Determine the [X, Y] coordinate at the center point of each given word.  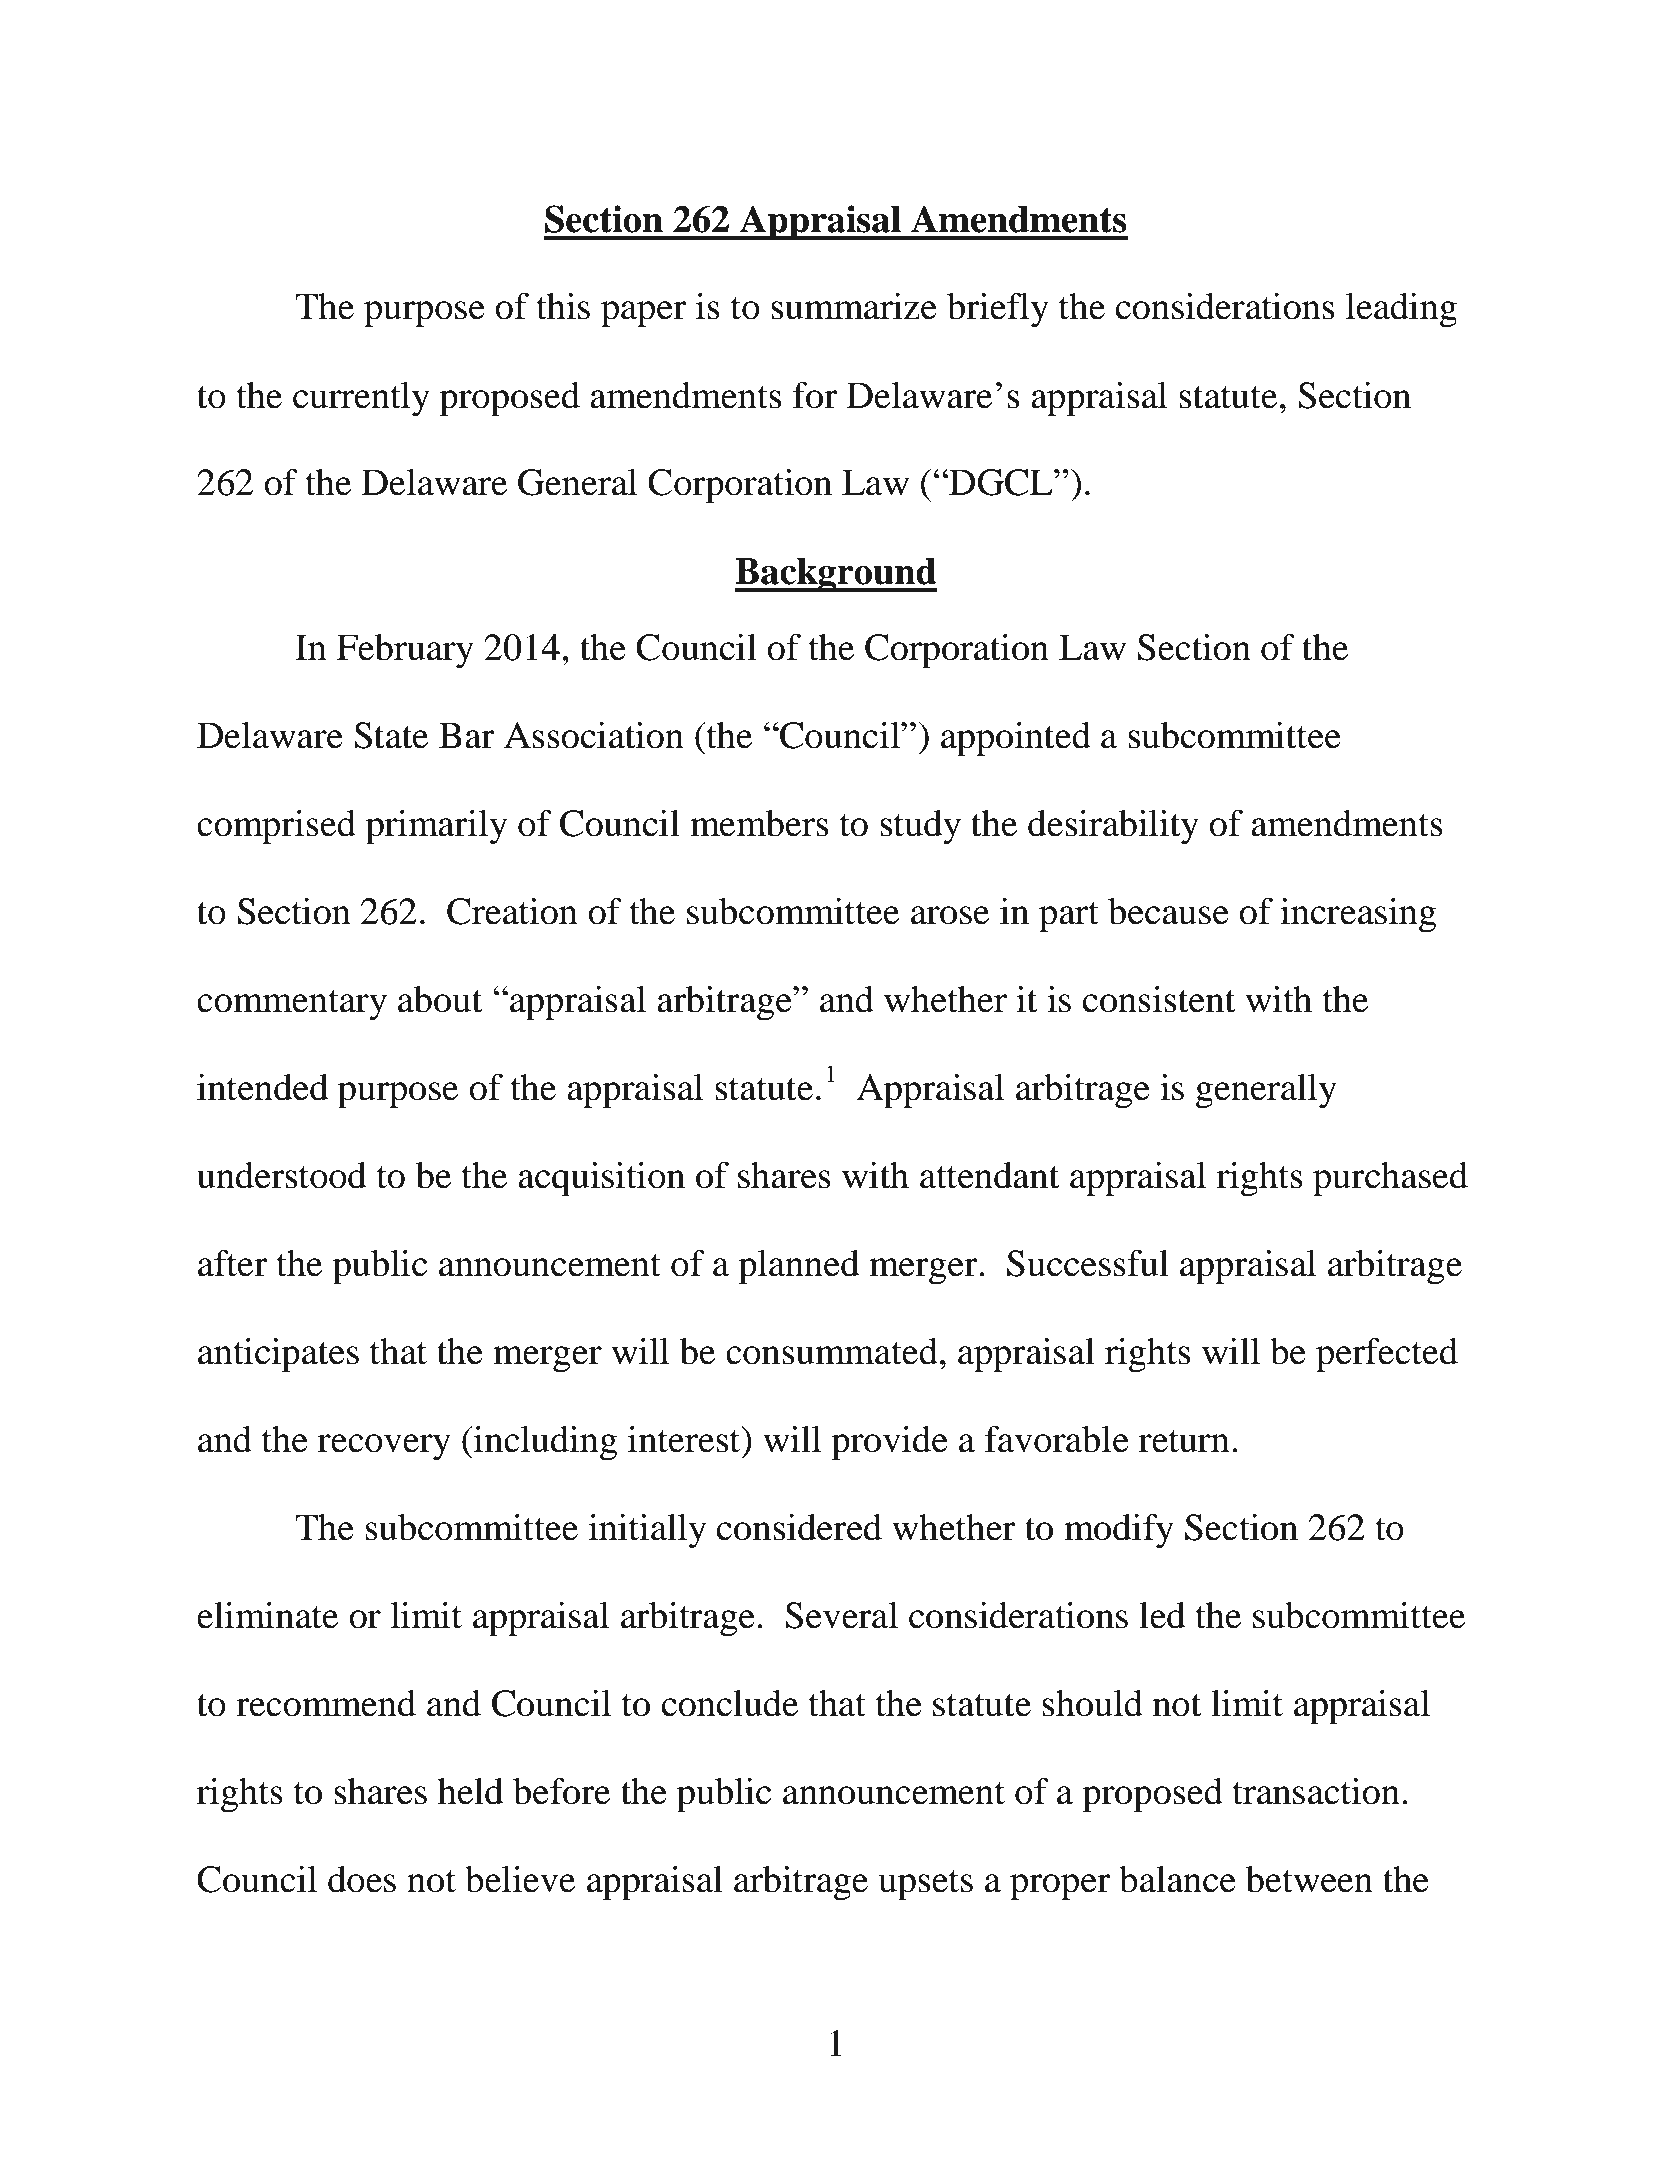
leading [1401, 310]
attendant [990, 1175]
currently [361, 399]
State [391, 735]
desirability [1113, 827]
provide [889, 1443]
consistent [1159, 999]
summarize [854, 306]
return [1184, 1441]
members [759, 823]
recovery [384, 1447]
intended [262, 1087]
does [362, 1879]
